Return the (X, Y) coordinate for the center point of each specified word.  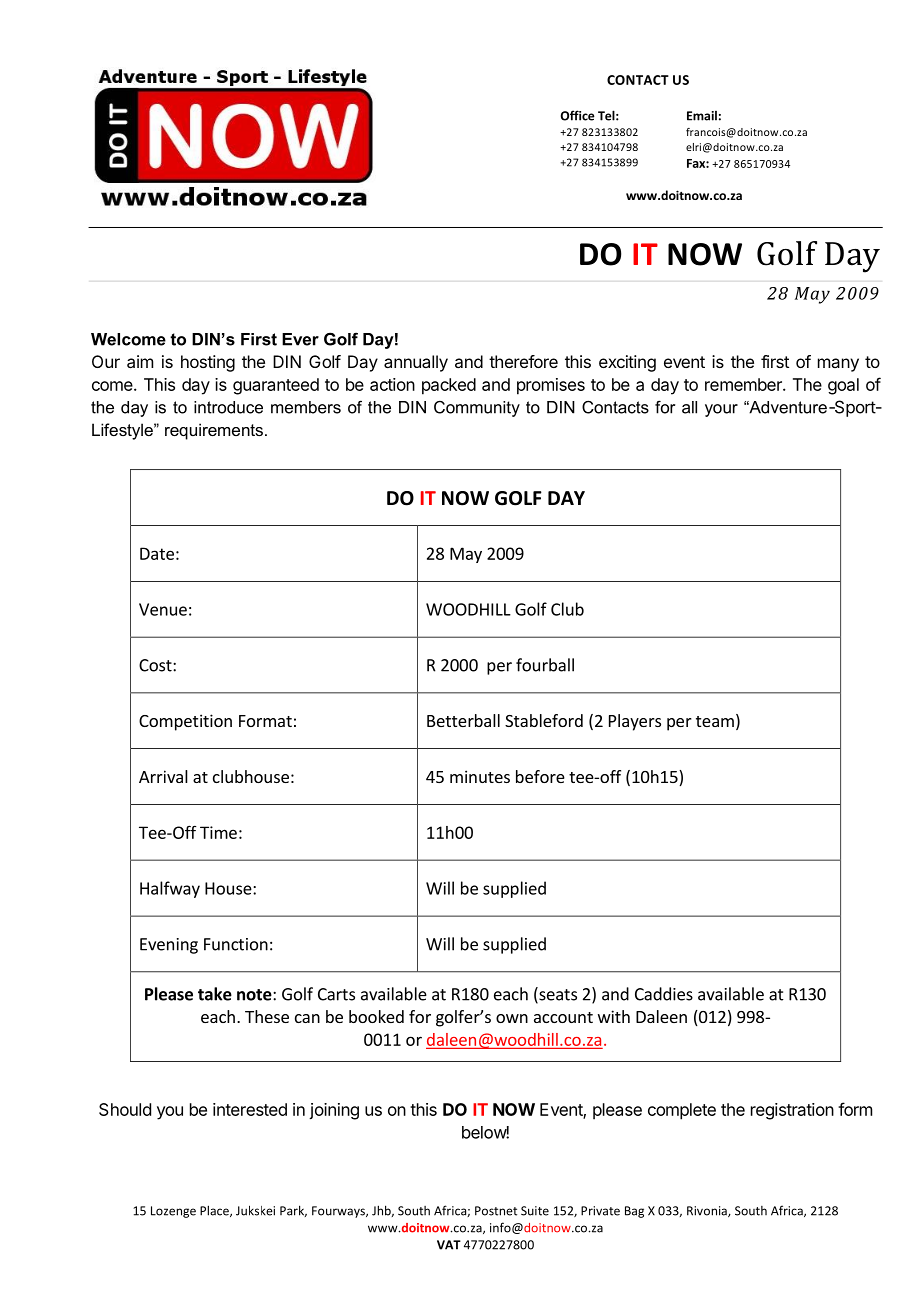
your (721, 410)
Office (578, 115)
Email (702, 116)
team (715, 721)
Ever (300, 339)
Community (477, 409)
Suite (535, 1211)
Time (218, 832)
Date (157, 553)
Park (293, 1211)
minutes (480, 776)
